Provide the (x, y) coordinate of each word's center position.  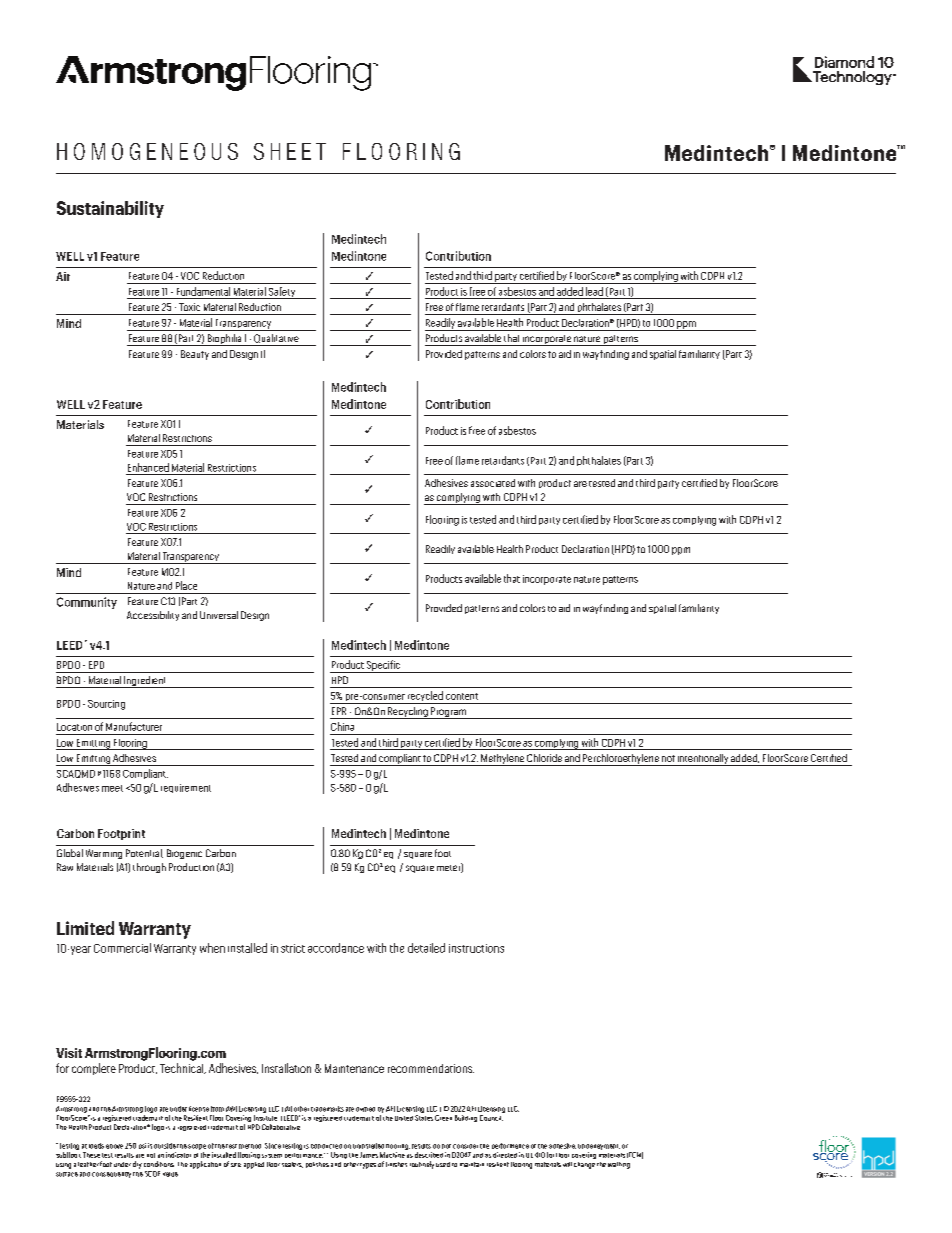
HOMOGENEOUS (147, 151)
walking (619, 1165)
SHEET (290, 151)
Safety (282, 293)
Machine (393, 1153)
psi (142, 1146)
